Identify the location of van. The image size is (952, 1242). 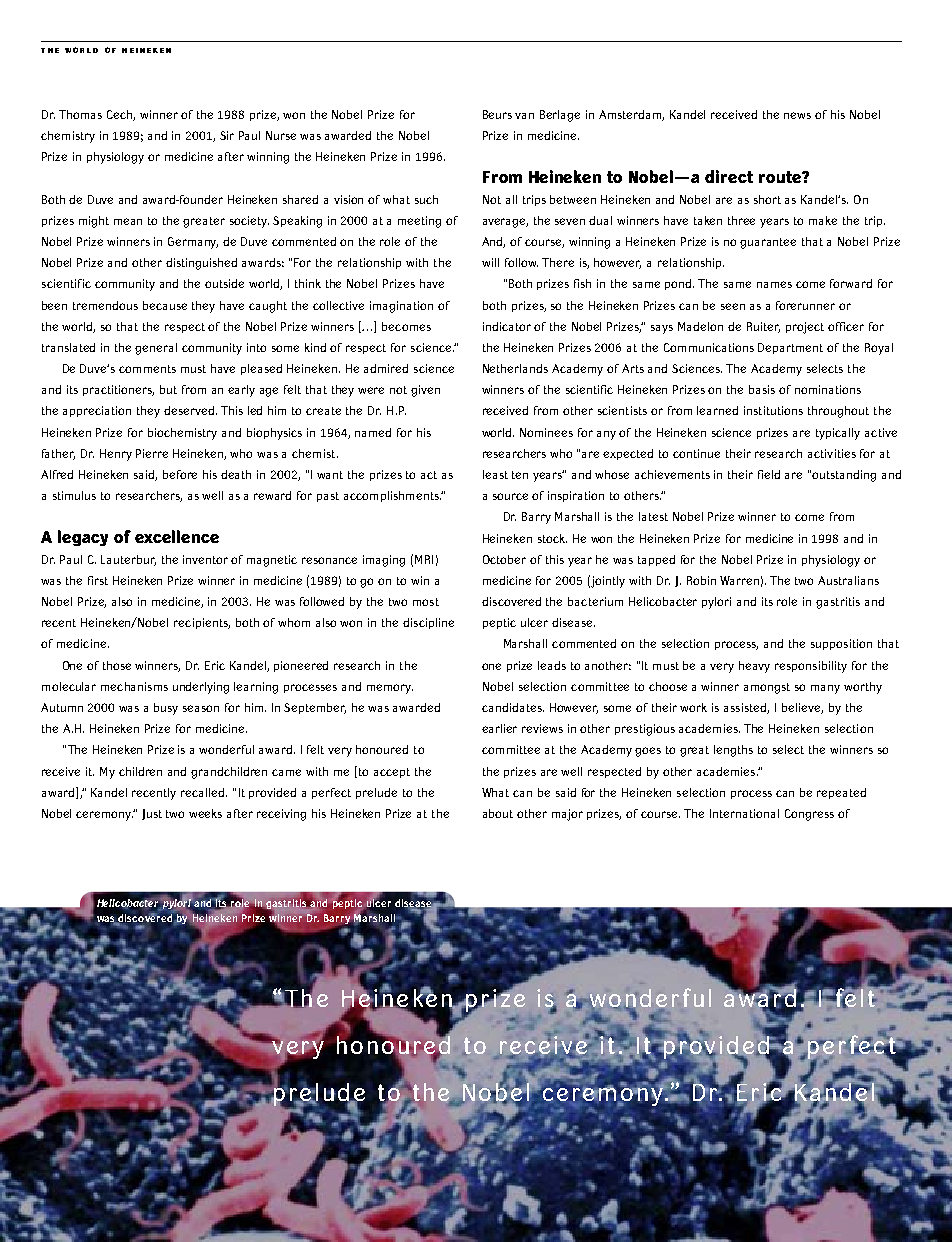
(524, 116).
